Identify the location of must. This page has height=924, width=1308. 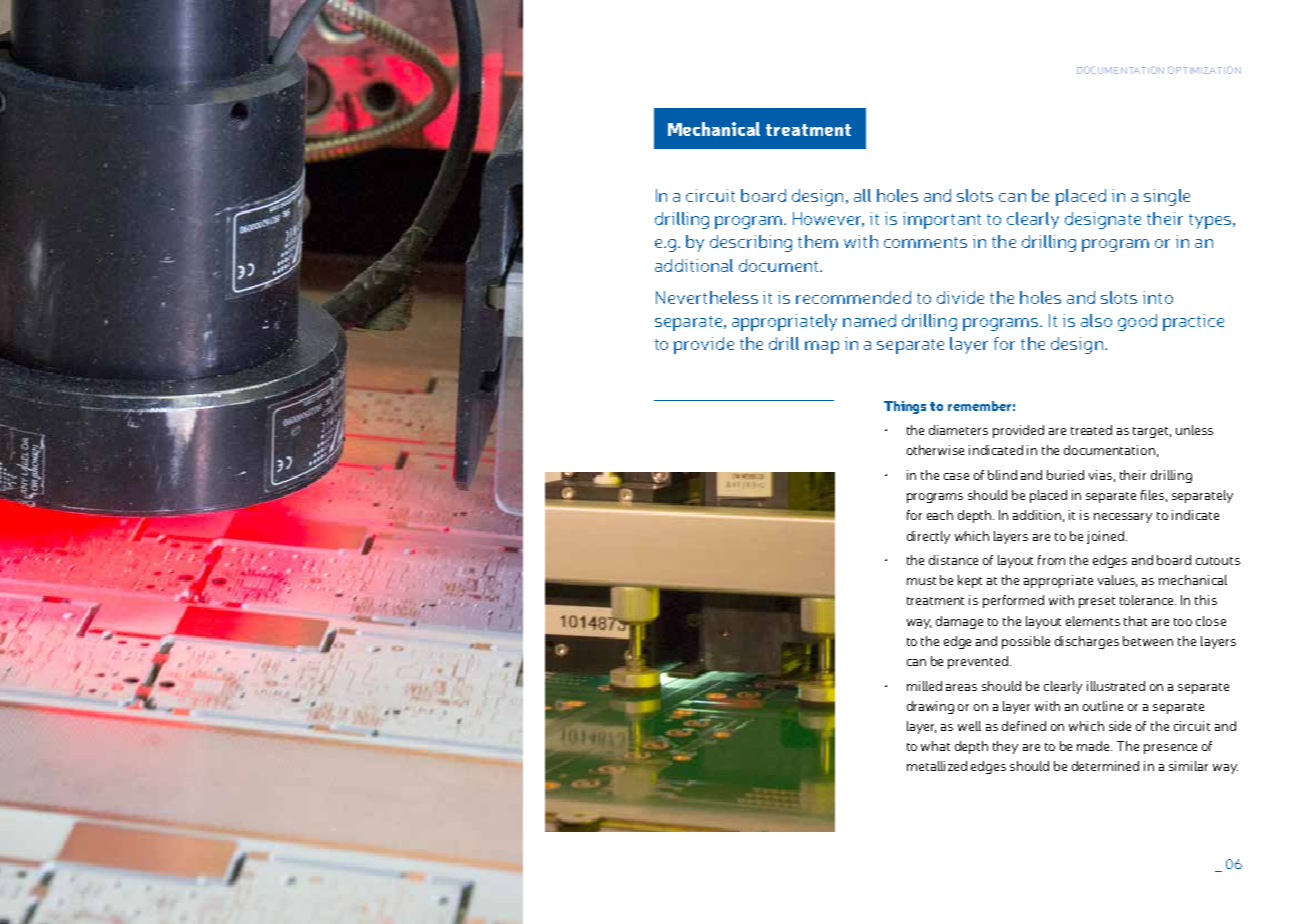
(921, 581).
